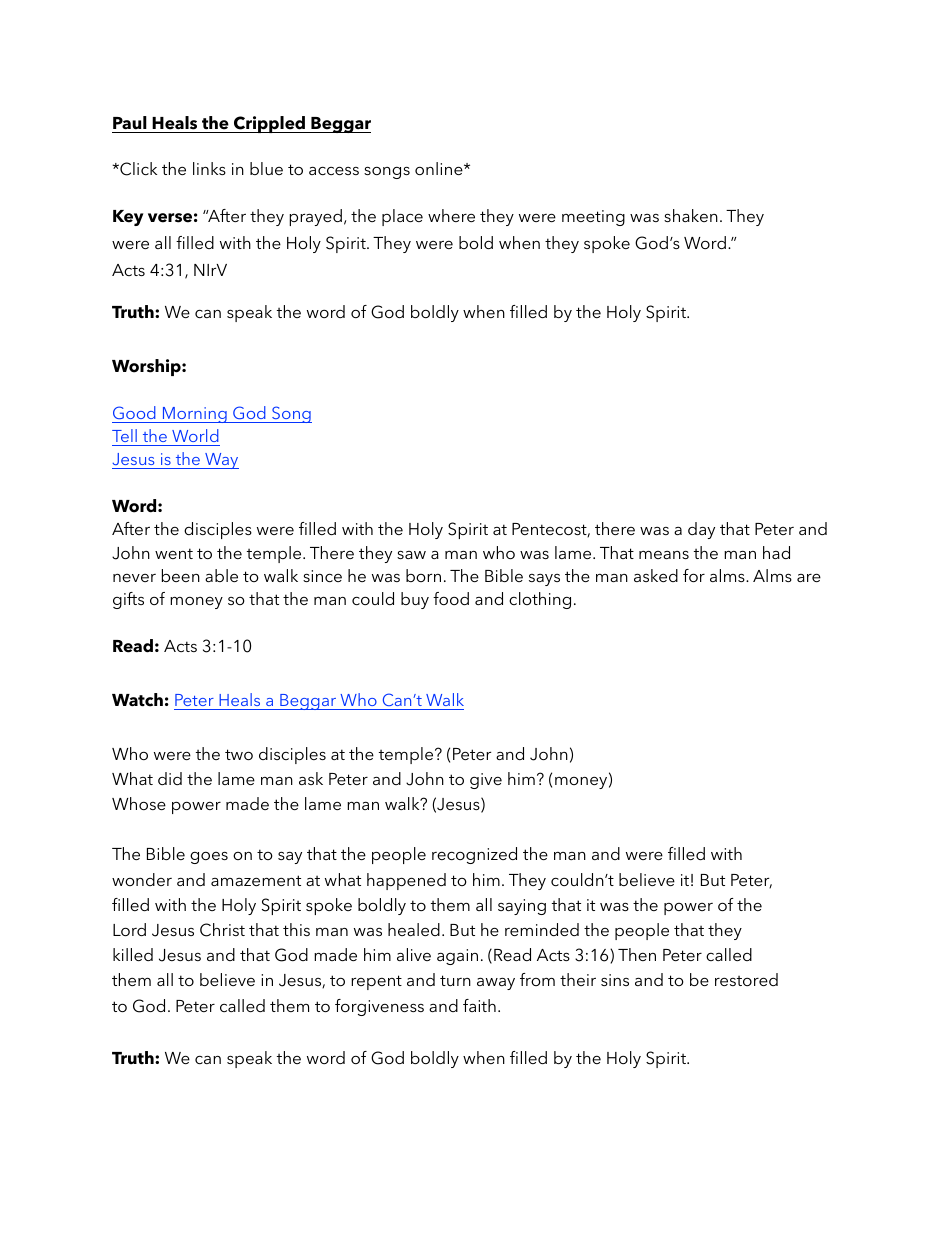 The width and height of the screenshot is (952, 1233). Describe the element at coordinates (746, 979) in the screenshot. I see `restored` at that location.
